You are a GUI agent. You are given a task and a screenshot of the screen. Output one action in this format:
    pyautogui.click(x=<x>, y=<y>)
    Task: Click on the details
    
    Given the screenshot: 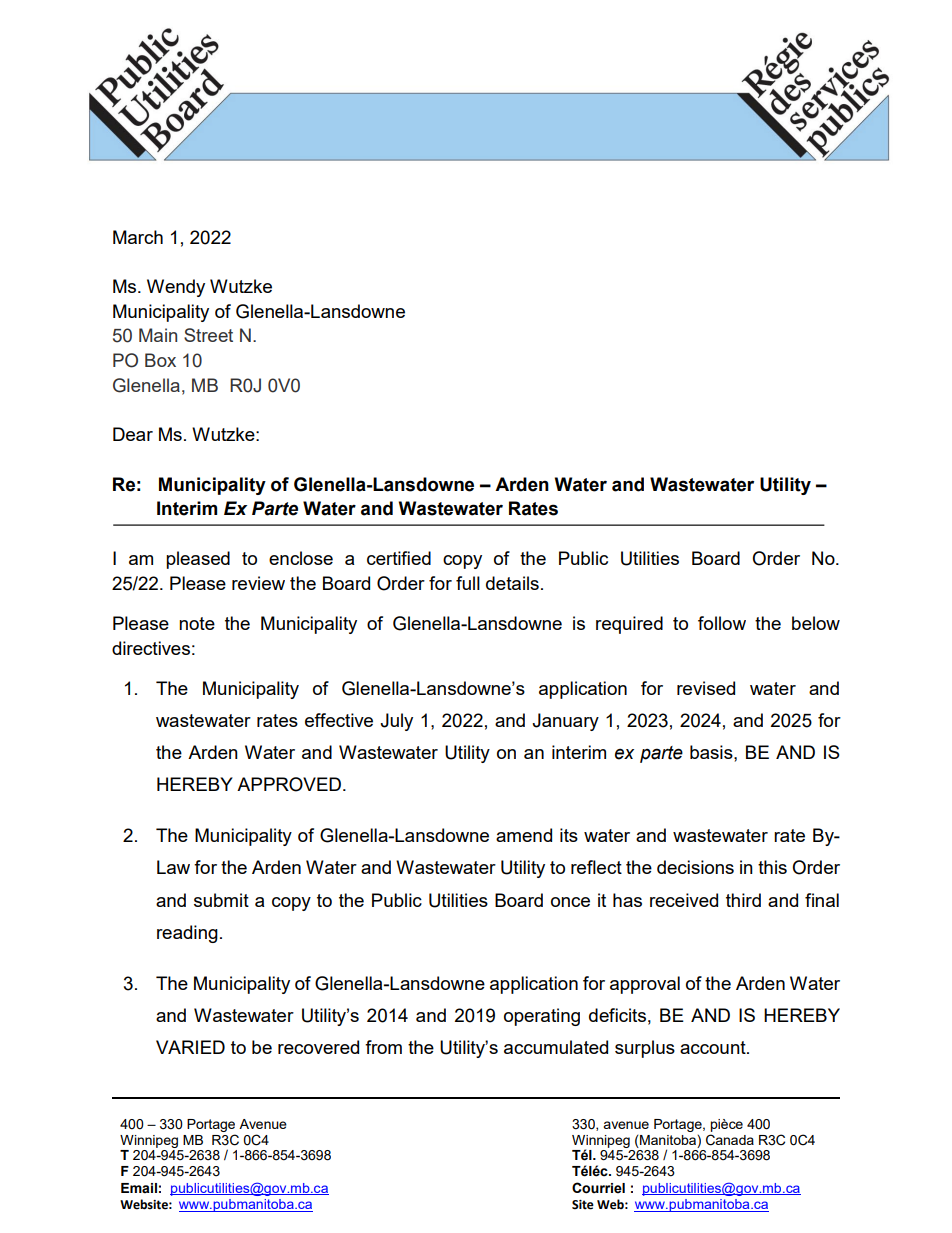 What is the action you would take?
    pyautogui.click(x=512, y=583)
